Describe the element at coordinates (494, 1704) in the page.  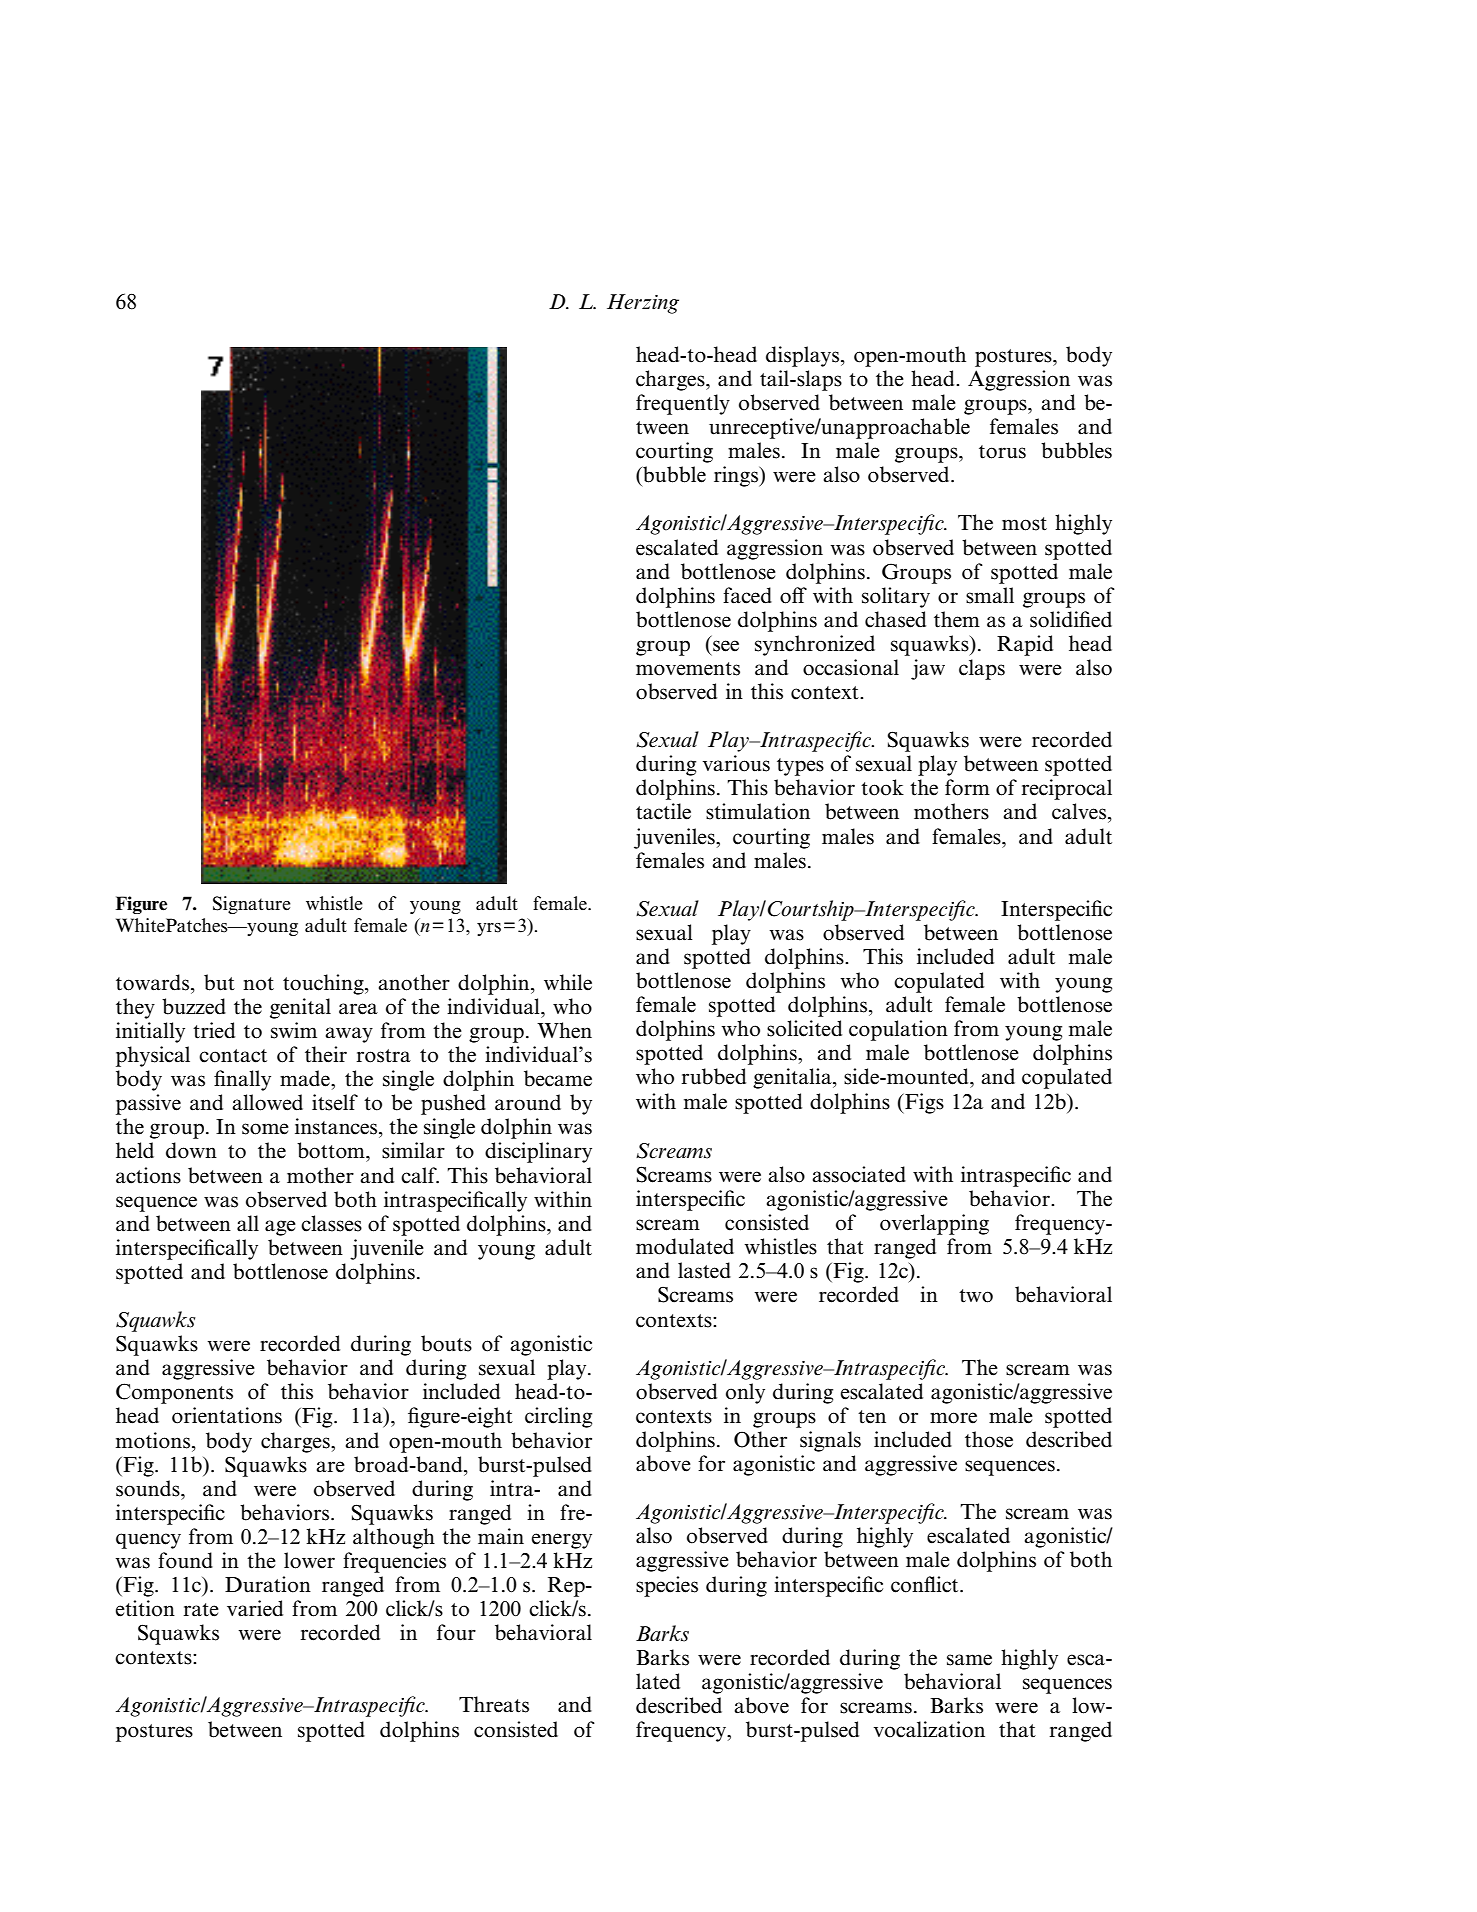
I see `Threats` at that location.
